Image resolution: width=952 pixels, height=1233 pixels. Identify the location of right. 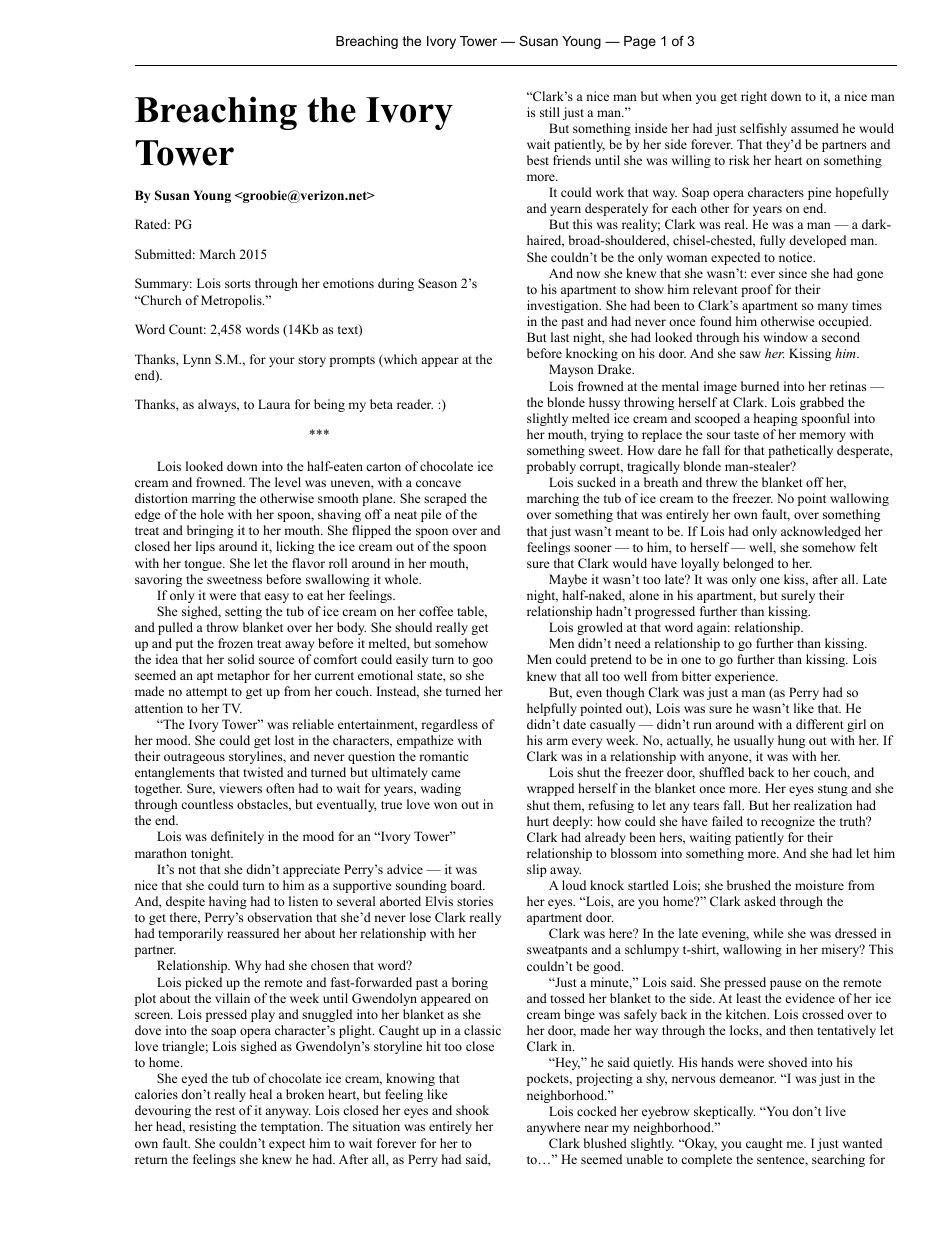
(754, 97).
